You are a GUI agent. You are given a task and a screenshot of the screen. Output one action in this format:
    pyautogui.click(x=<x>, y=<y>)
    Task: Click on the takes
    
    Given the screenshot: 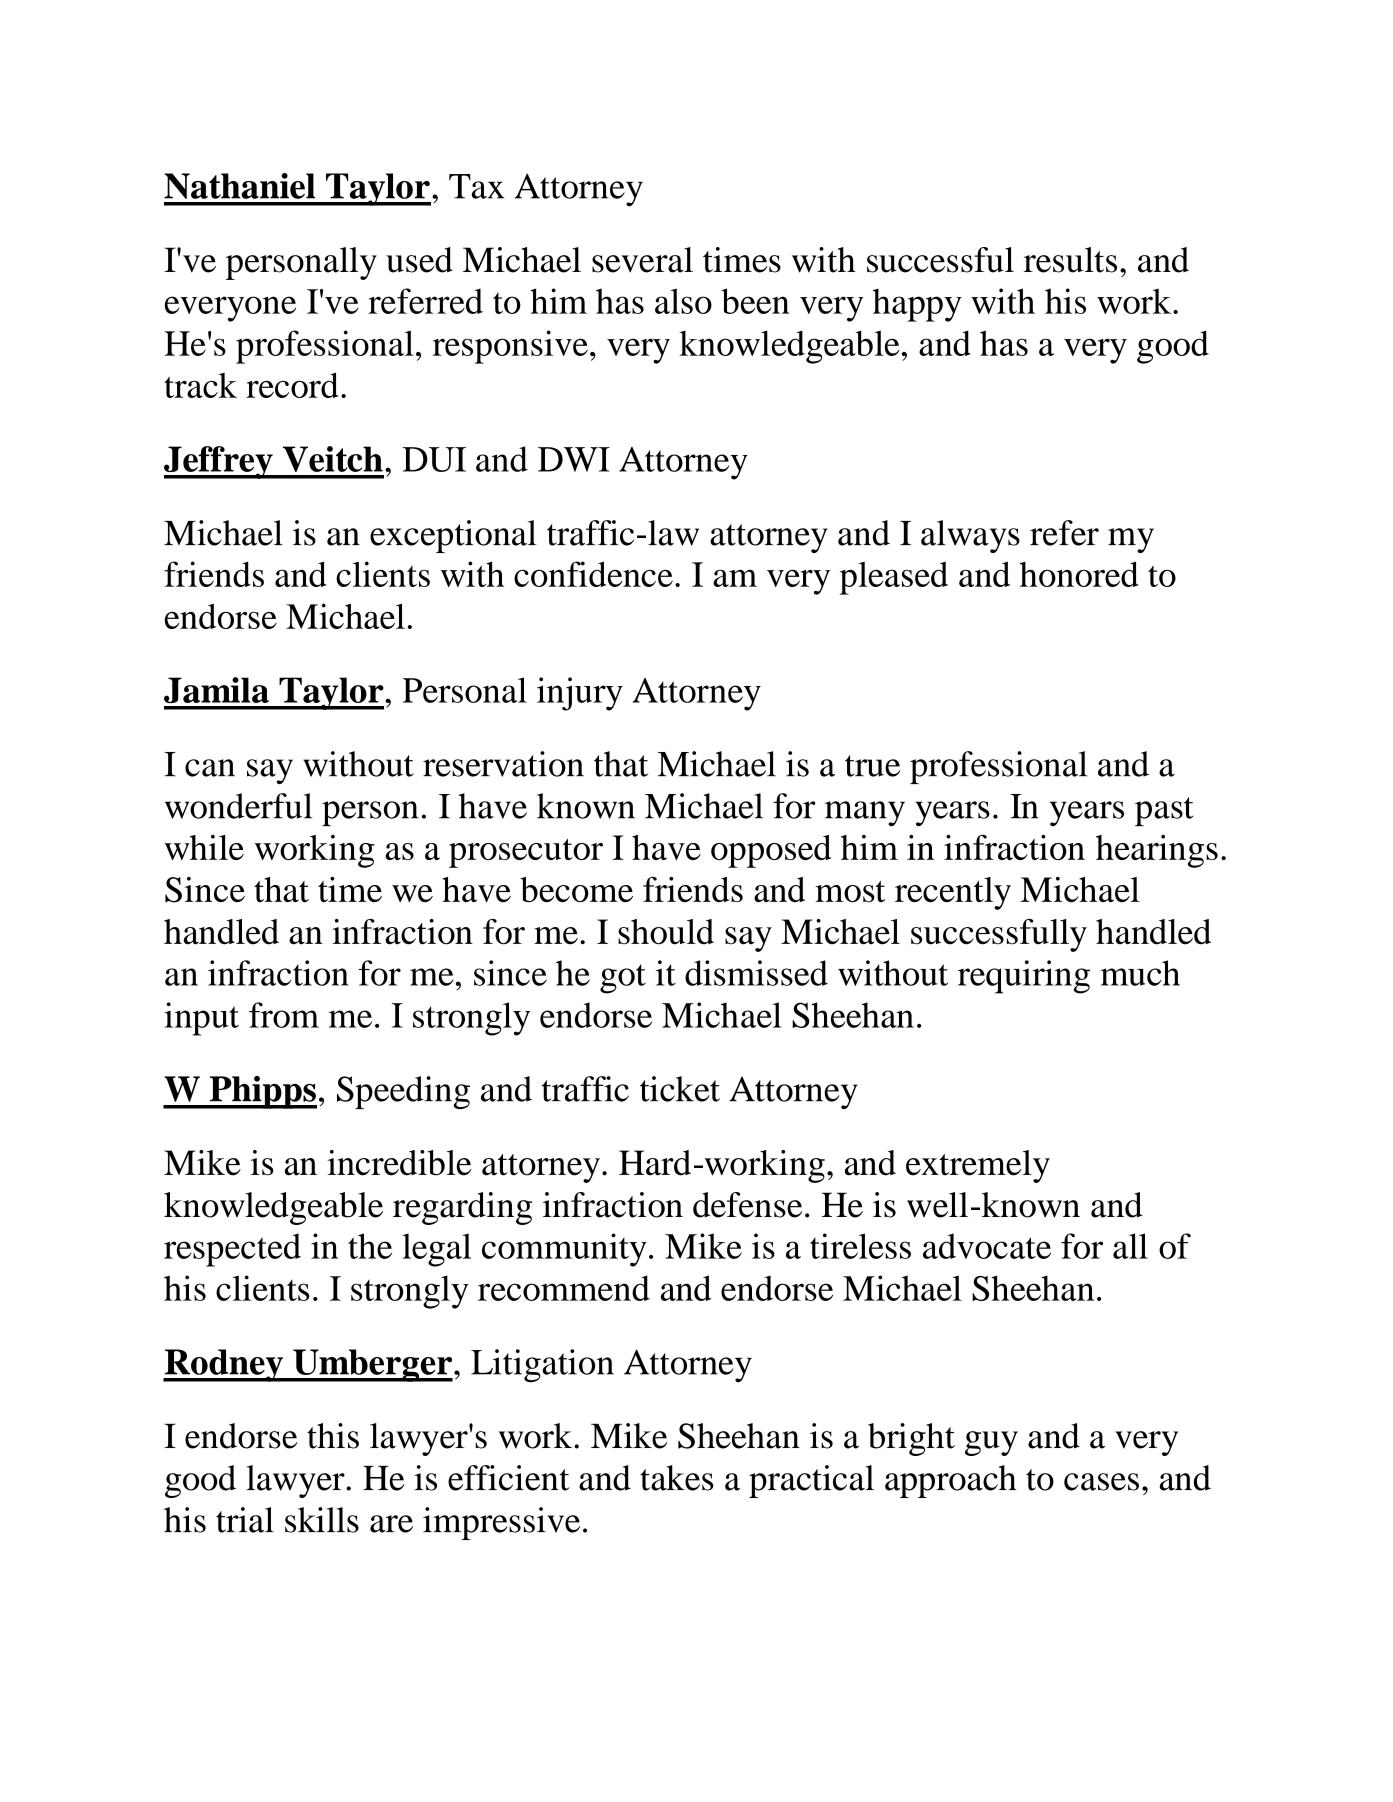 What is the action you would take?
    pyautogui.click(x=677, y=1478)
